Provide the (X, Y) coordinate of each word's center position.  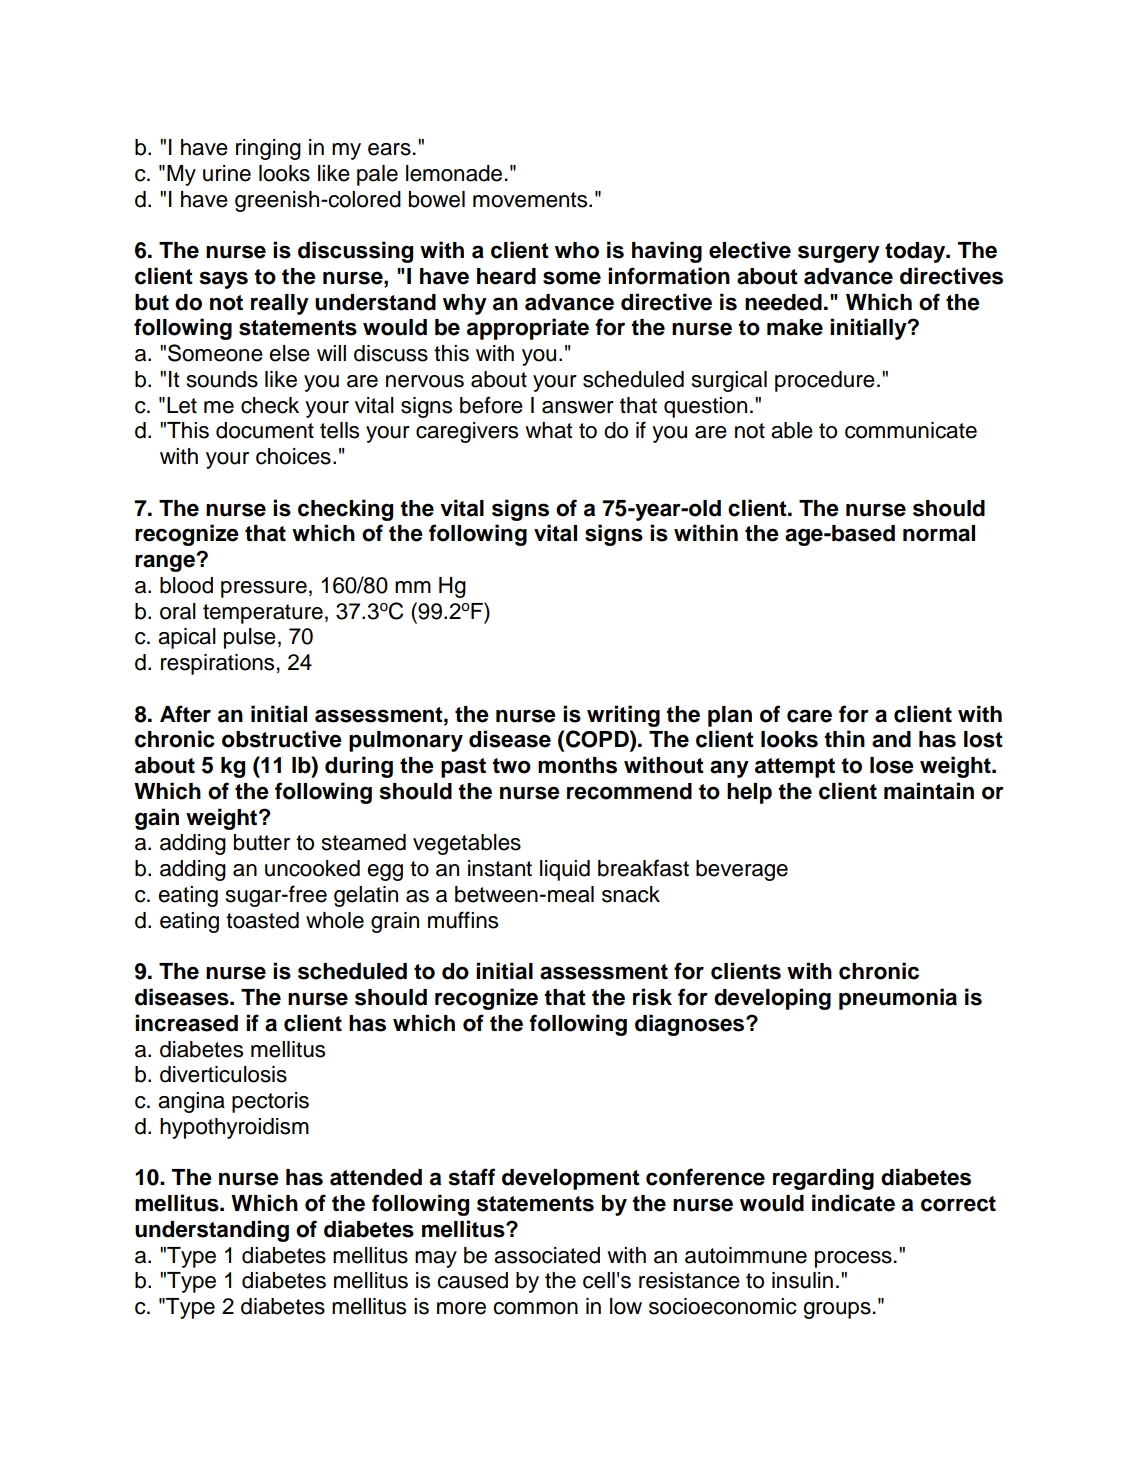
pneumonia (898, 999)
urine (227, 173)
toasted (262, 920)
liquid (565, 870)
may (436, 1259)
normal (939, 533)
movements (531, 200)
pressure (264, 589)
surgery (839, 254)
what (549, 430)
